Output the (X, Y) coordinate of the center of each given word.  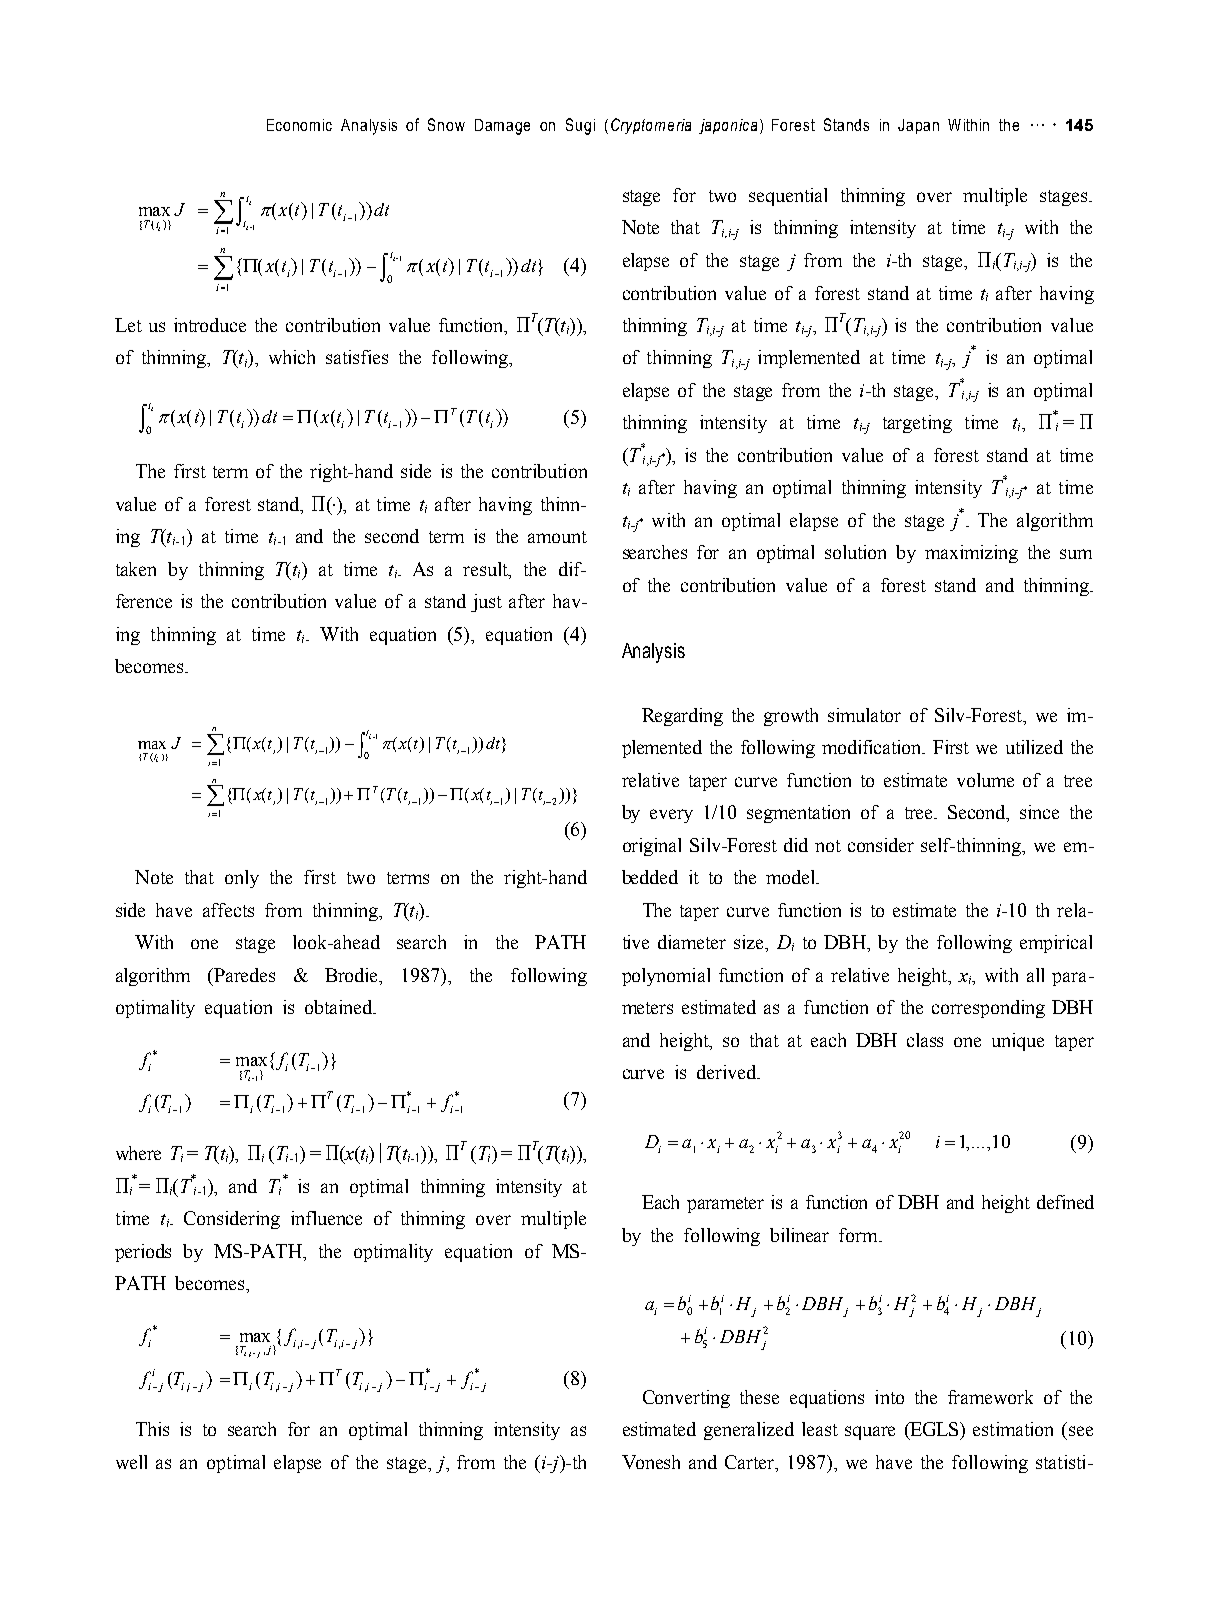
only (242, 879)
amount (557, 537)
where (138, 1153)
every (671, 816)
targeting (917, 424)
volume (985, 780)
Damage (502, 127)
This (152, 1429)
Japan (918, 126)
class (925, 1040)
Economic (299, 125)
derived (728, 1072)
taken (136, 569)
